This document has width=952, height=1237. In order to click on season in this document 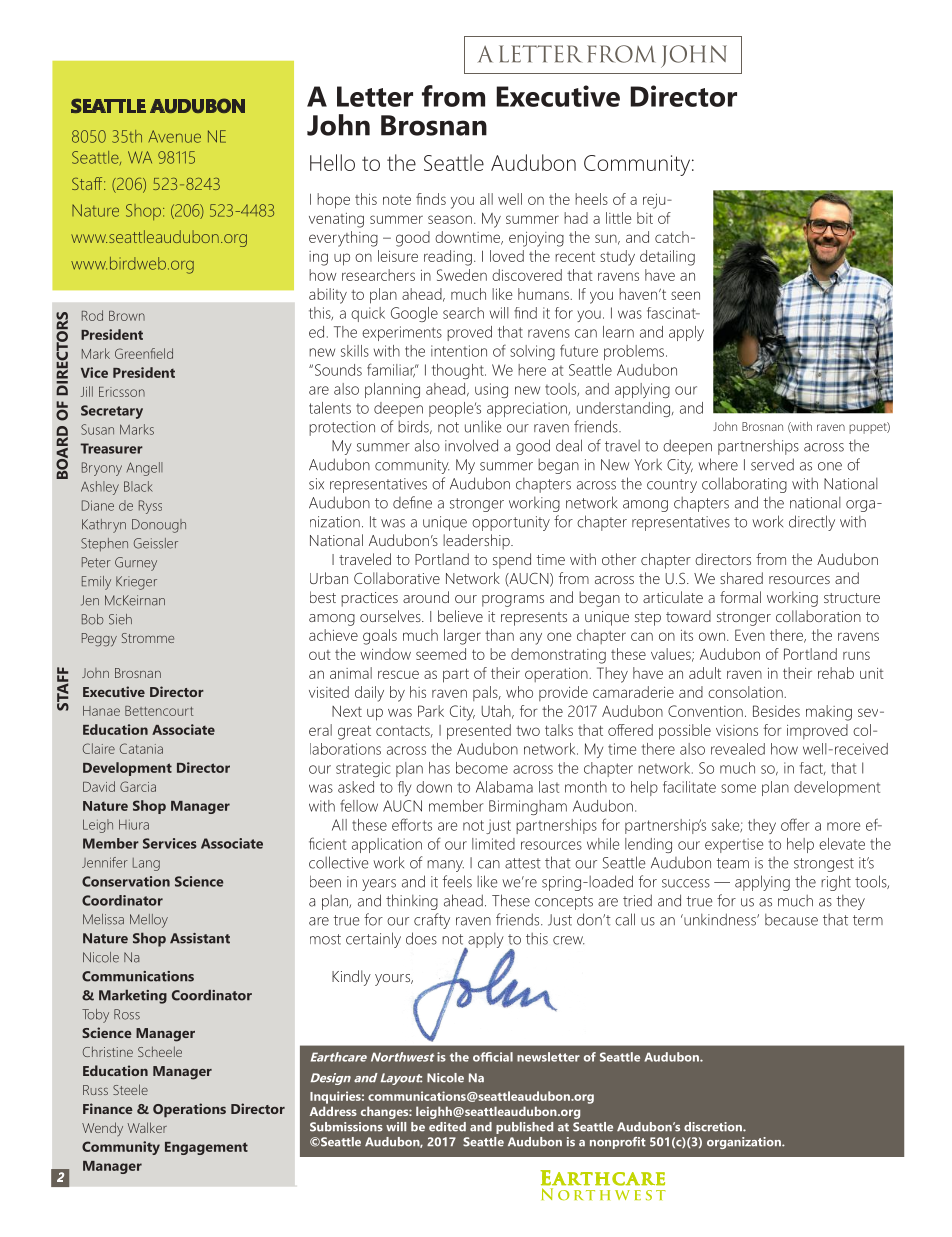, I will do `click(450, 219)`.
